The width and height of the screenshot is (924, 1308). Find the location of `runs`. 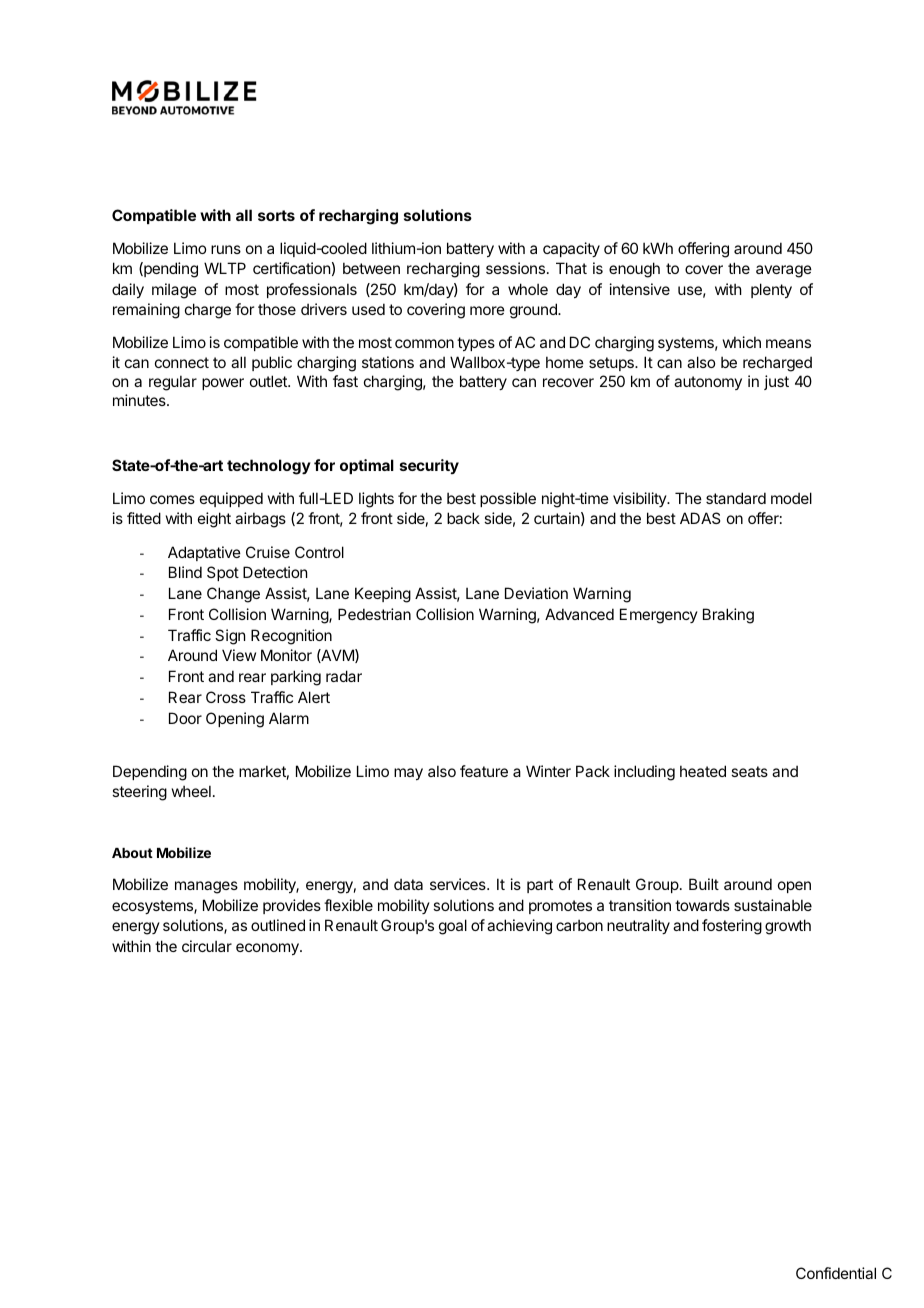

runs is located at coordinates (226, 249).
